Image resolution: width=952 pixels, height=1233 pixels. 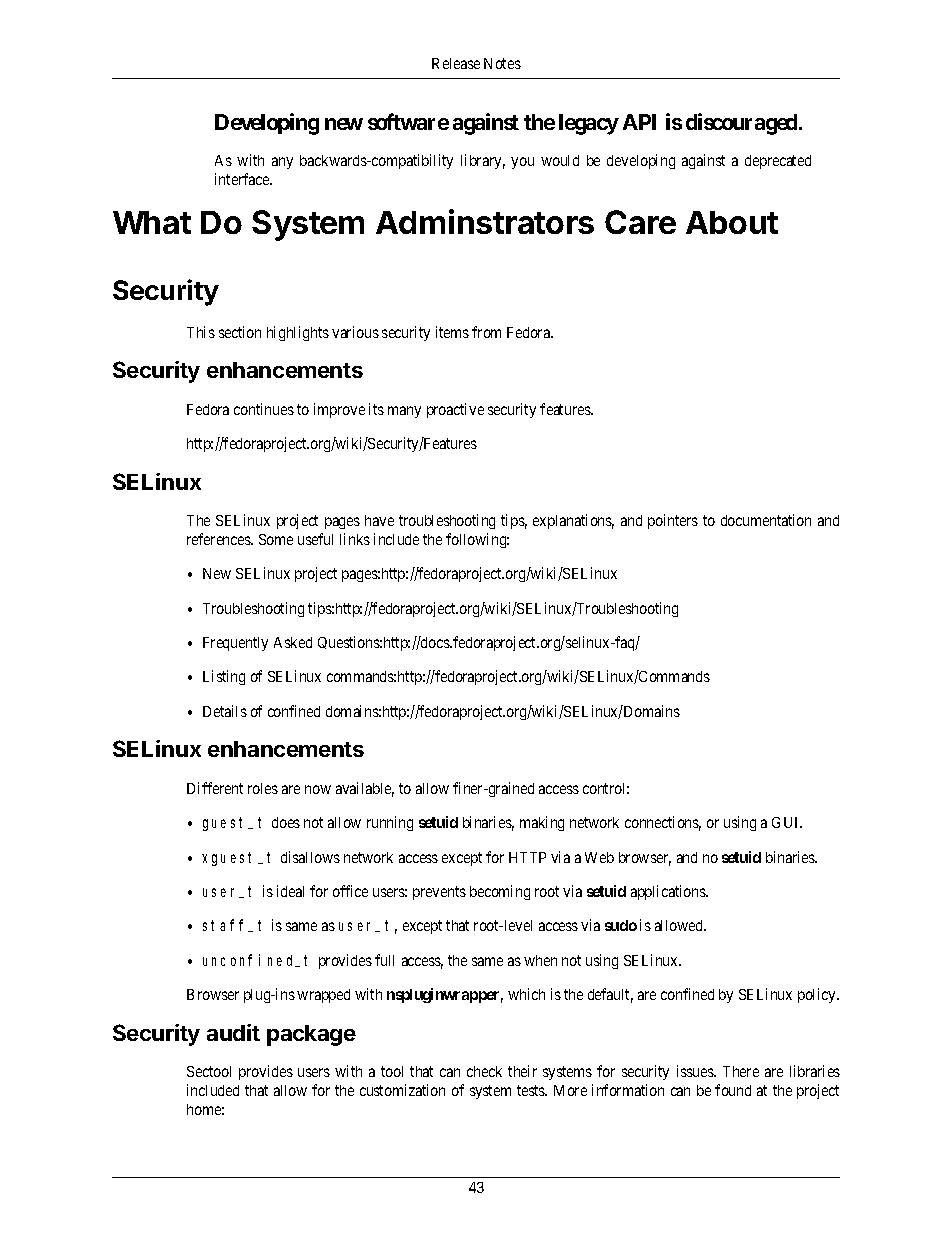 I want to click on check, so click(x=484, y=1071).
